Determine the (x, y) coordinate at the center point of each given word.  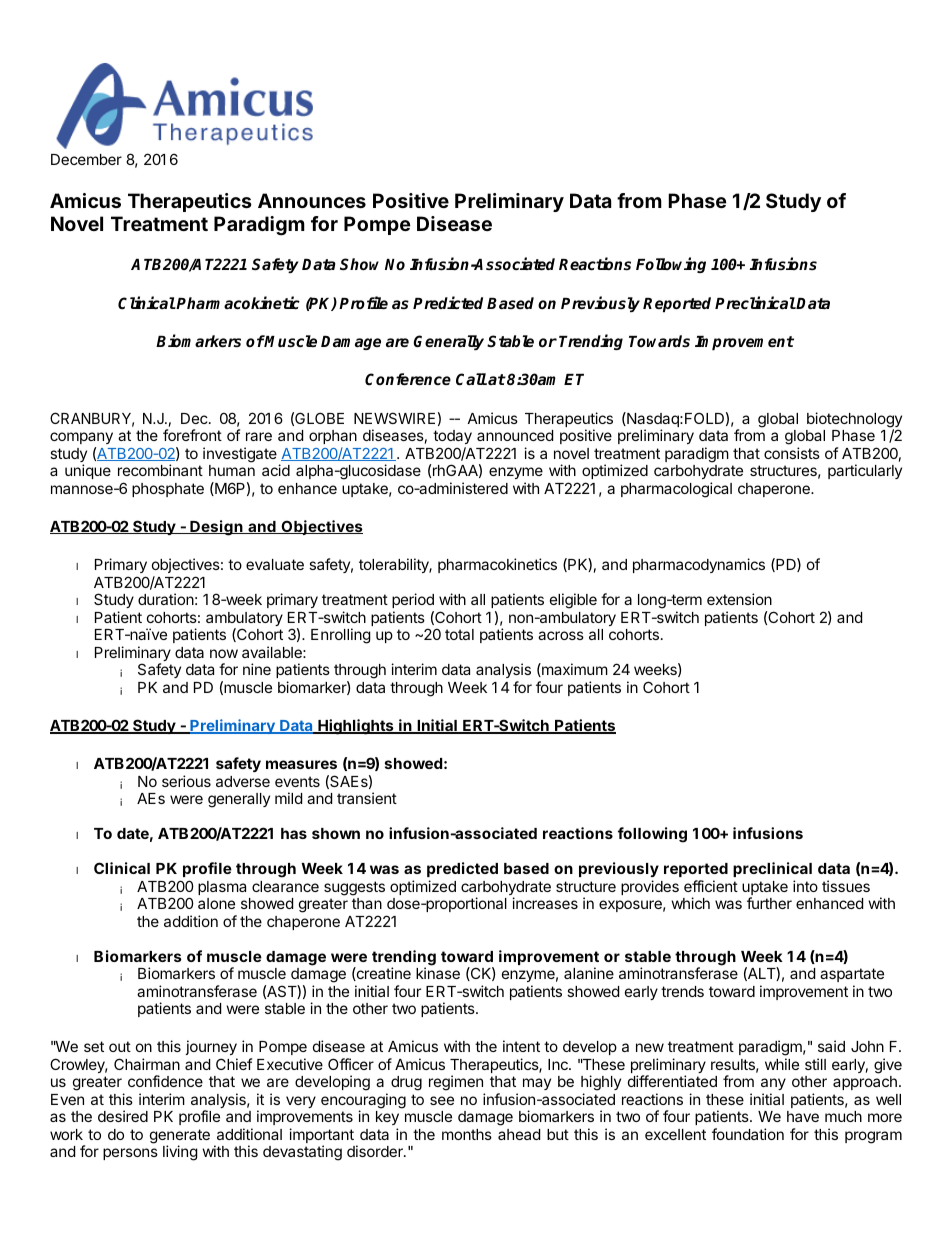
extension (739, 599)
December (86, 159)
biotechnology (854, 421)
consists (792, 453)
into (805, 886)
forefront (192, 435)
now (224, 653)
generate (180, 1137)
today (452, 437)
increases (545, 903)
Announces (312, 200)
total (459, 634)
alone (216, 903)
